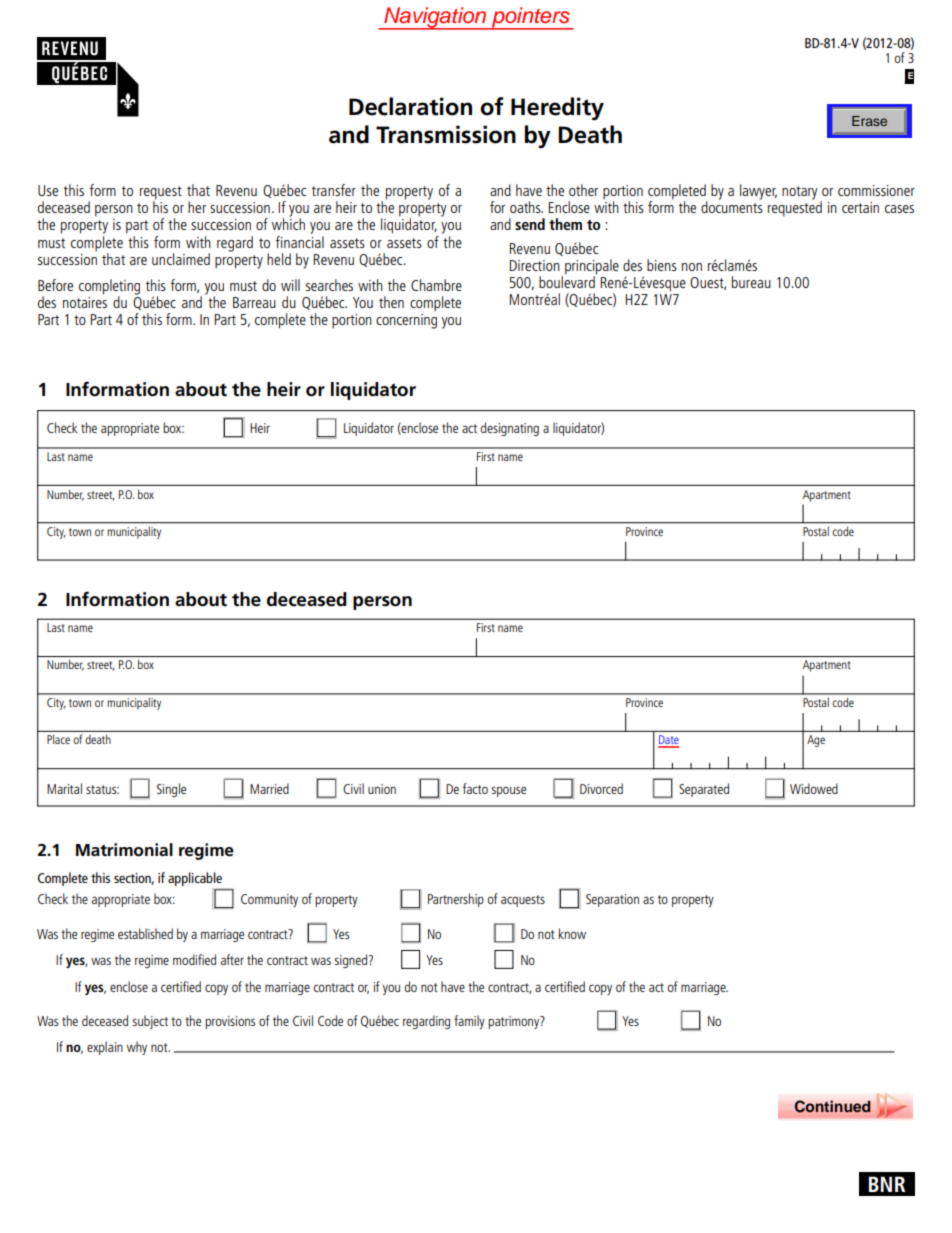 This page has height=1233, width=952. I want to click on facto, so click(475, 788).
